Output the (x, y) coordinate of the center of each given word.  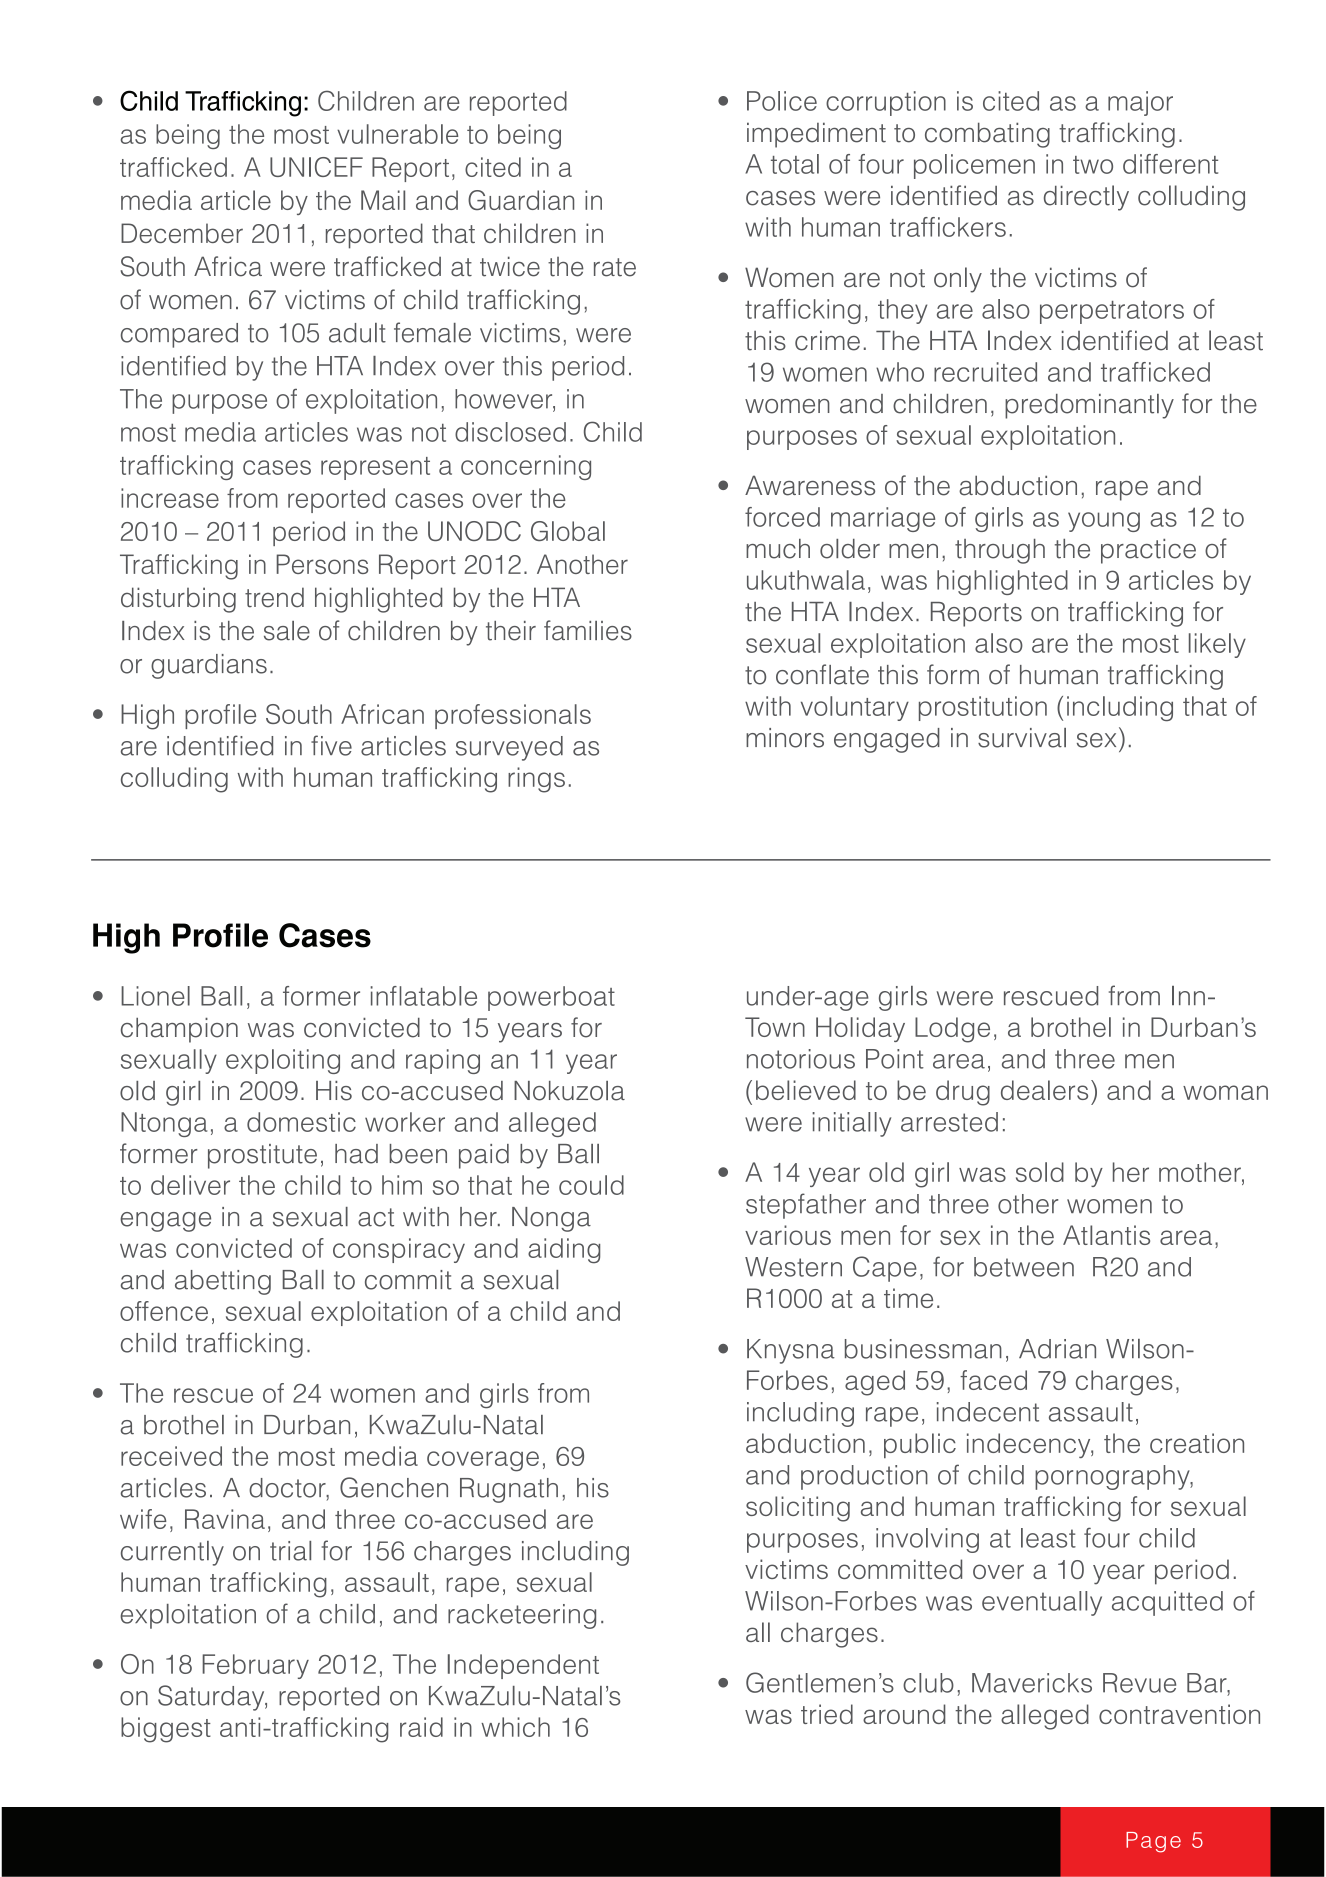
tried (827, 1714)
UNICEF (316, 167)
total (795, 164)
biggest (166, 1730)
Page (1153, 1842)
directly (1086, 198)
